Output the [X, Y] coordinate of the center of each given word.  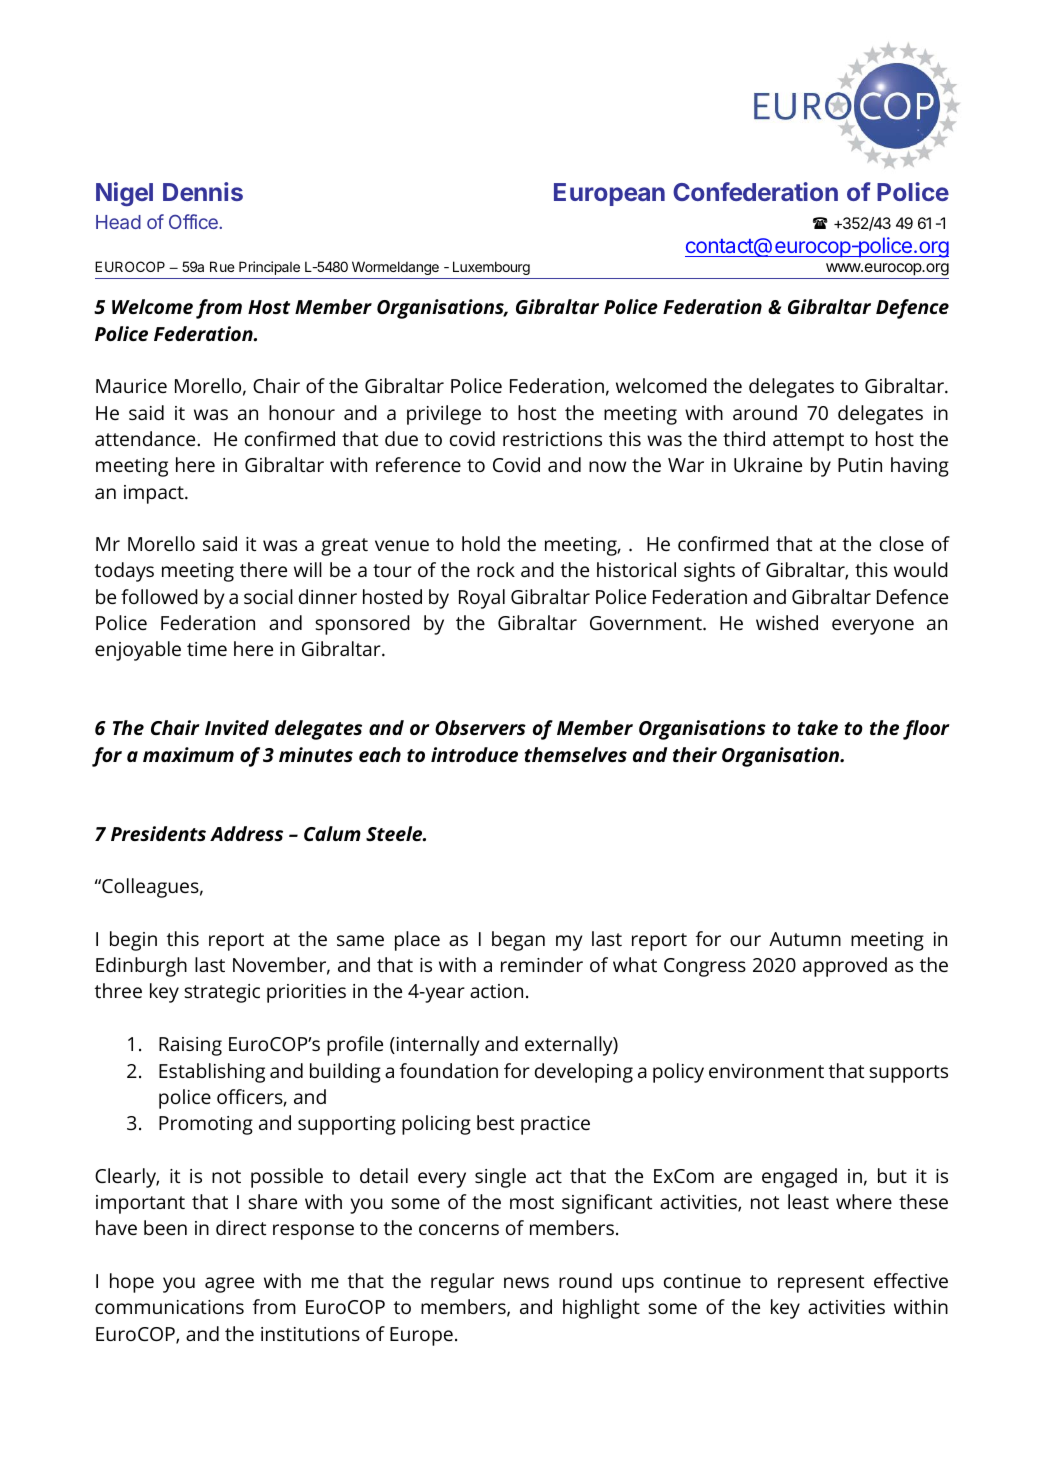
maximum [188, 754]
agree [229, 1285]
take [818, 727]
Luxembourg [491, 268]
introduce [474, 754]
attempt [808, 442]
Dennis [203, 191]
